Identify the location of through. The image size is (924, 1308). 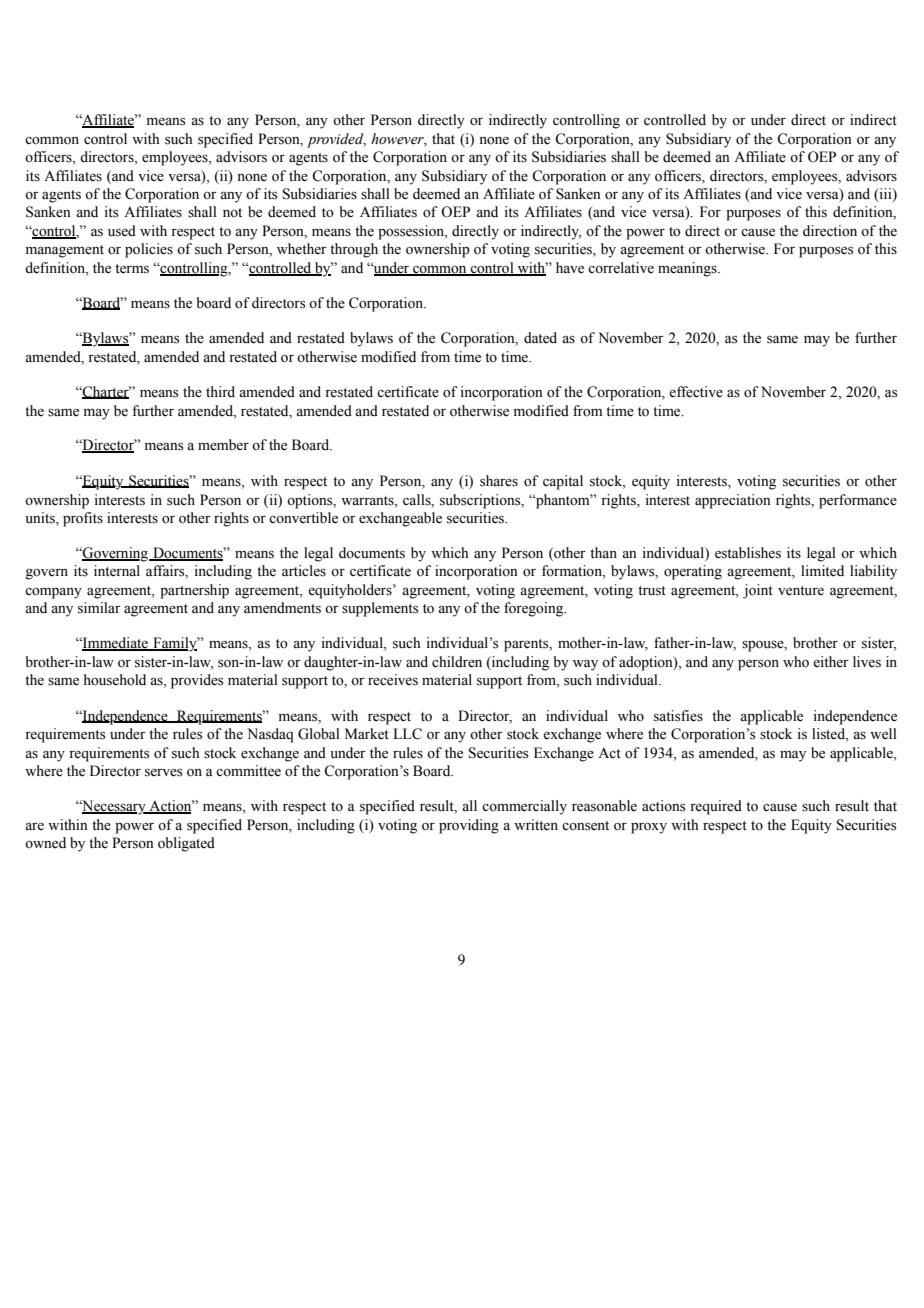
(354, 250).
